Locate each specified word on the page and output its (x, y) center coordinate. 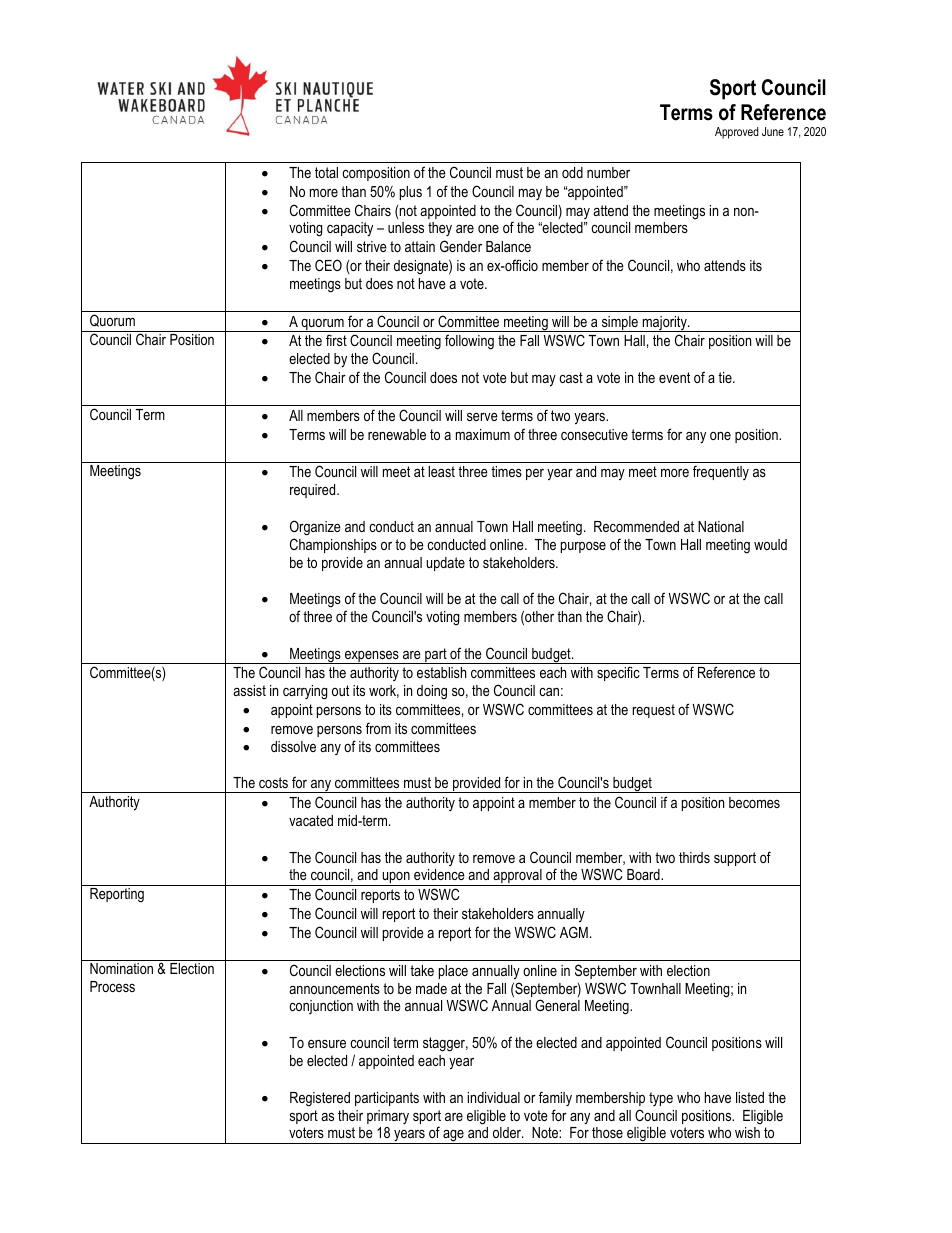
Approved (737, 133)
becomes (754, 802)
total (326, 172)
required (314, 491)
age (453, 1137)
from (378, 728)
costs (273, 782)
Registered (320, 1099)
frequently (721, 472)
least (441, 471)
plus (411, 193)
